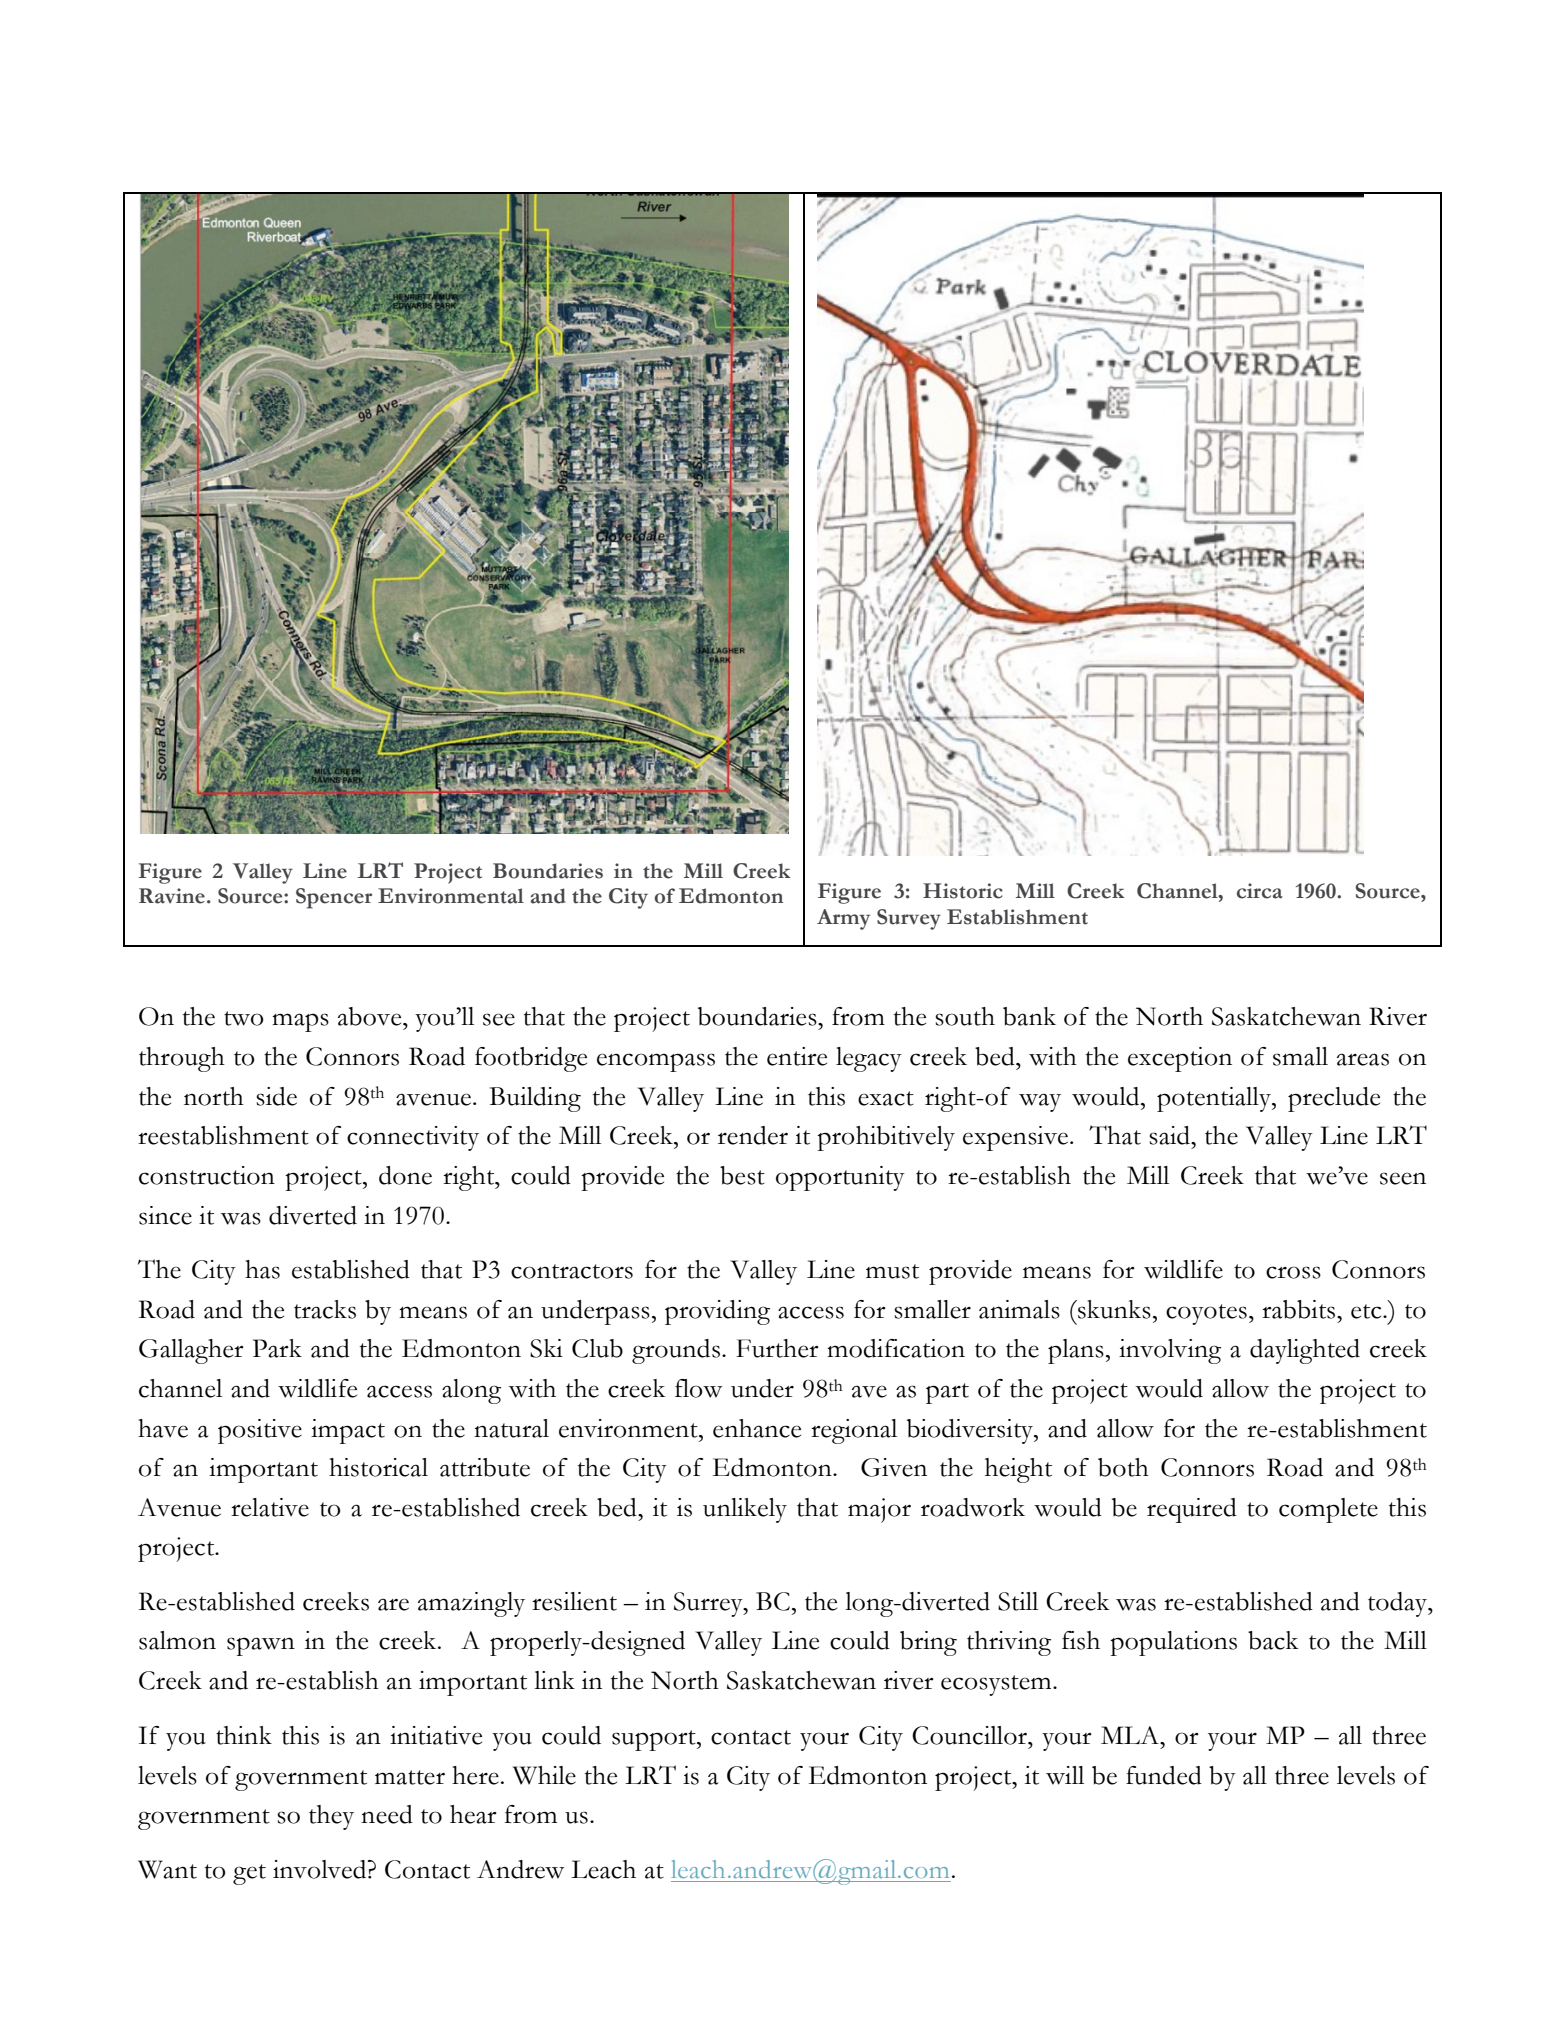 This screenshot has height=2025, width=1565. I want to click on back, so click(1273, 1640).
